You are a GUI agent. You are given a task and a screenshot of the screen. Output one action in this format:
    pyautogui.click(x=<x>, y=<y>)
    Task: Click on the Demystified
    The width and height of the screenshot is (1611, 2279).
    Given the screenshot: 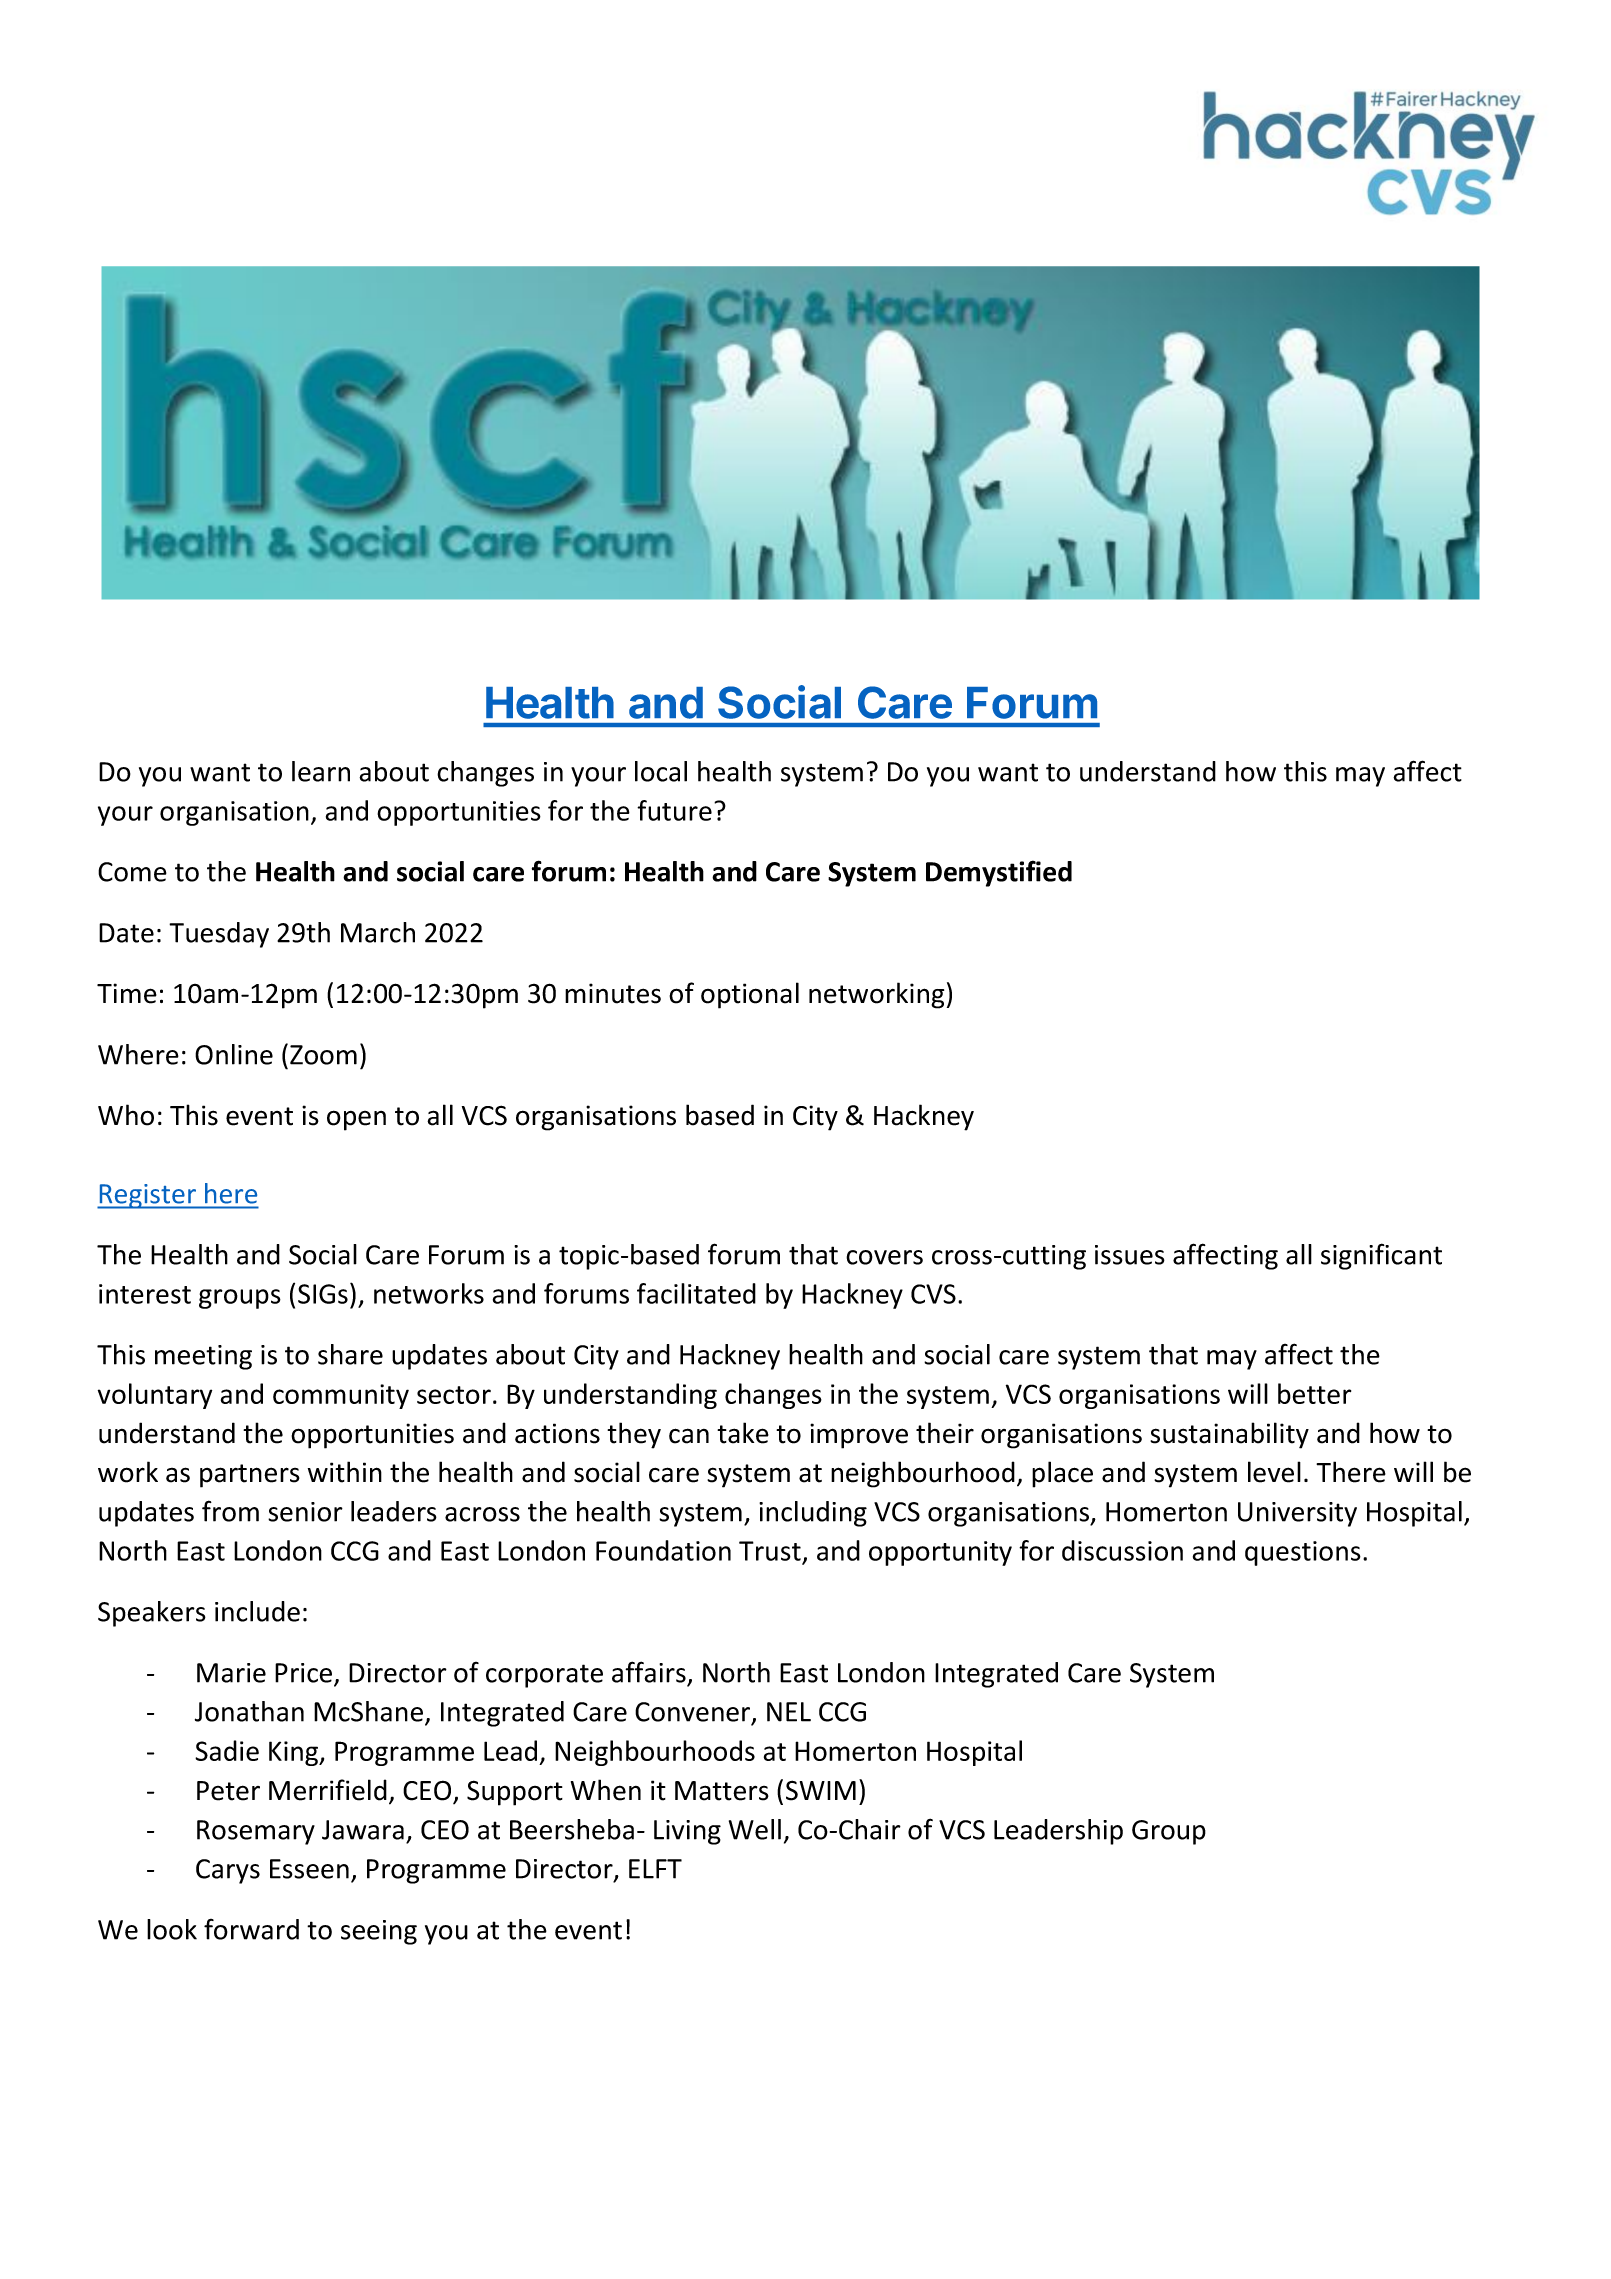 What is the action you would take?
    pyautogui.click(x=999, y=873)
